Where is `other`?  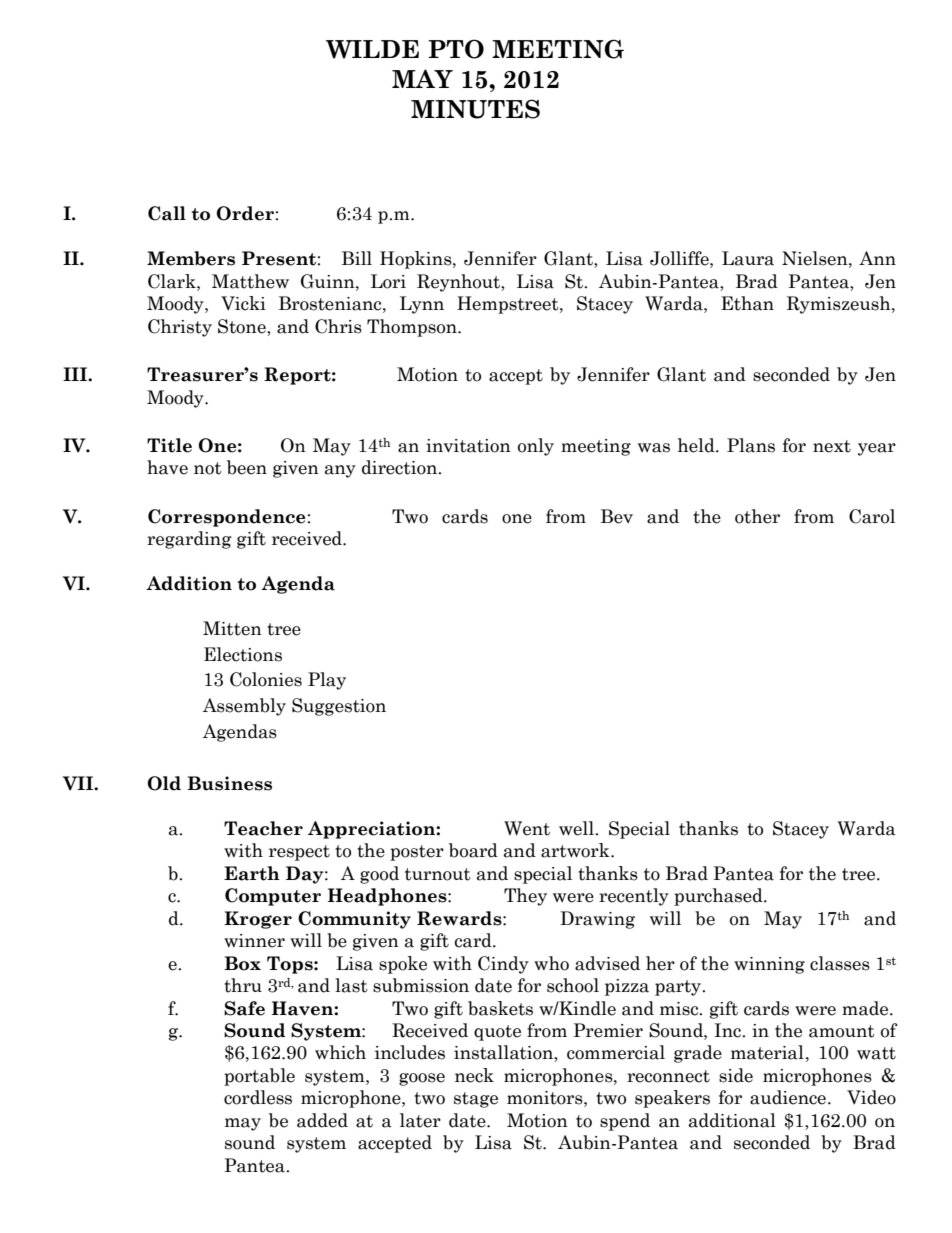 other is located at coordinates (757, 516).
